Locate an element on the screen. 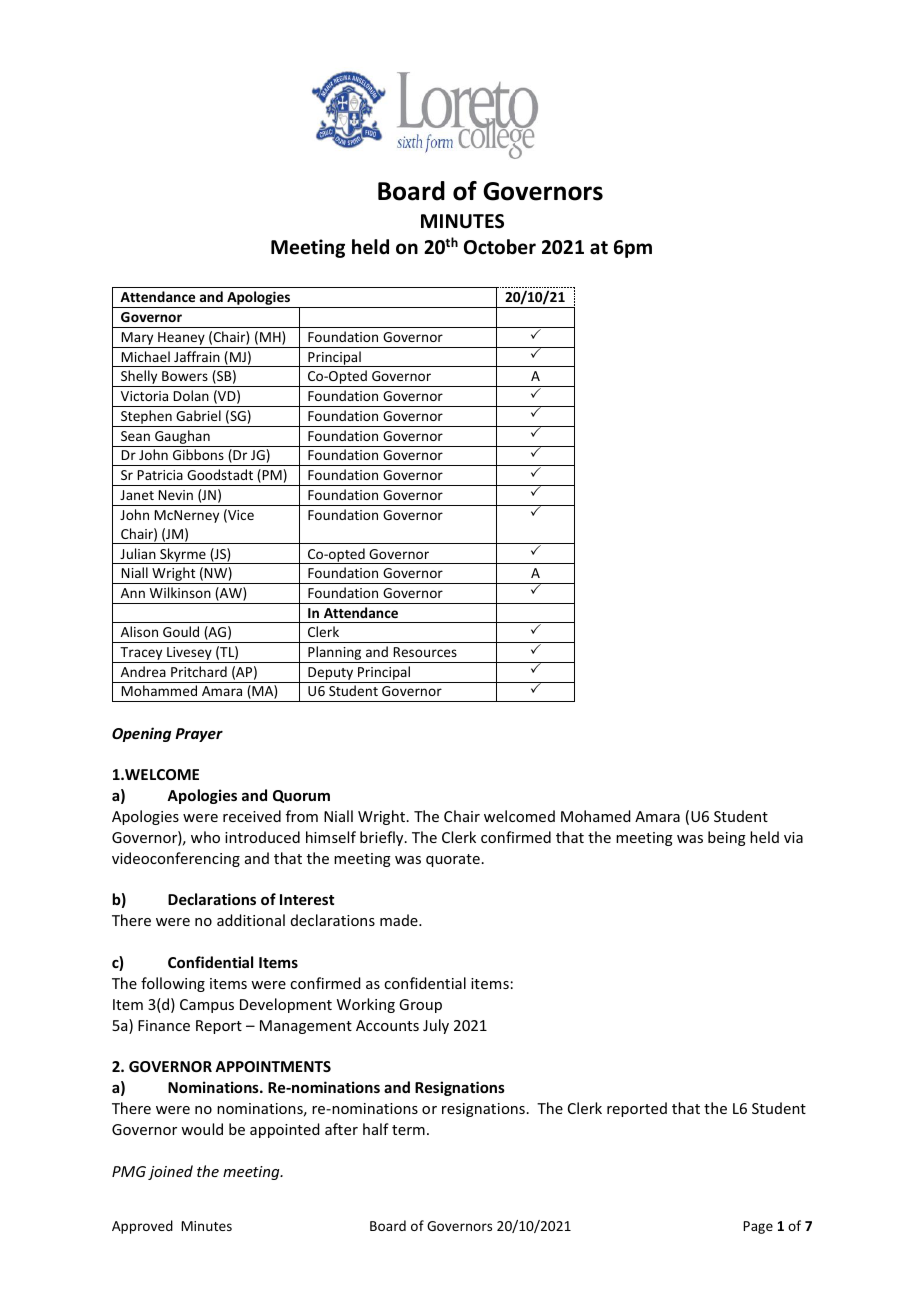  videoconferencing is located at coordinates (176, 859).
